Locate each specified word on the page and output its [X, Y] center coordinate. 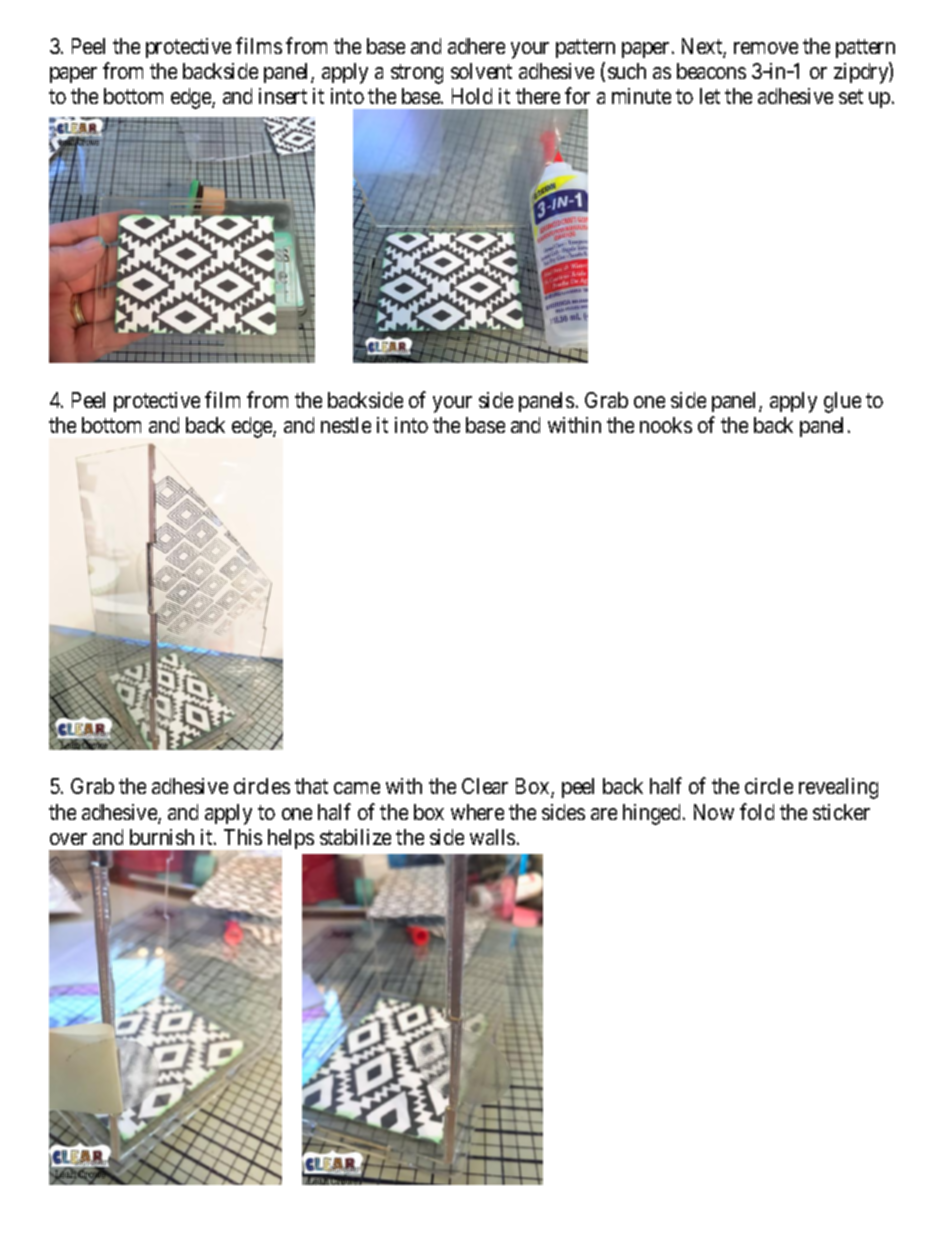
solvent [481, 71]
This [243, 837]
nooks [666, 425]
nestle [346, 425]
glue [842, 402]
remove [766, 48]
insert [283, 96]
